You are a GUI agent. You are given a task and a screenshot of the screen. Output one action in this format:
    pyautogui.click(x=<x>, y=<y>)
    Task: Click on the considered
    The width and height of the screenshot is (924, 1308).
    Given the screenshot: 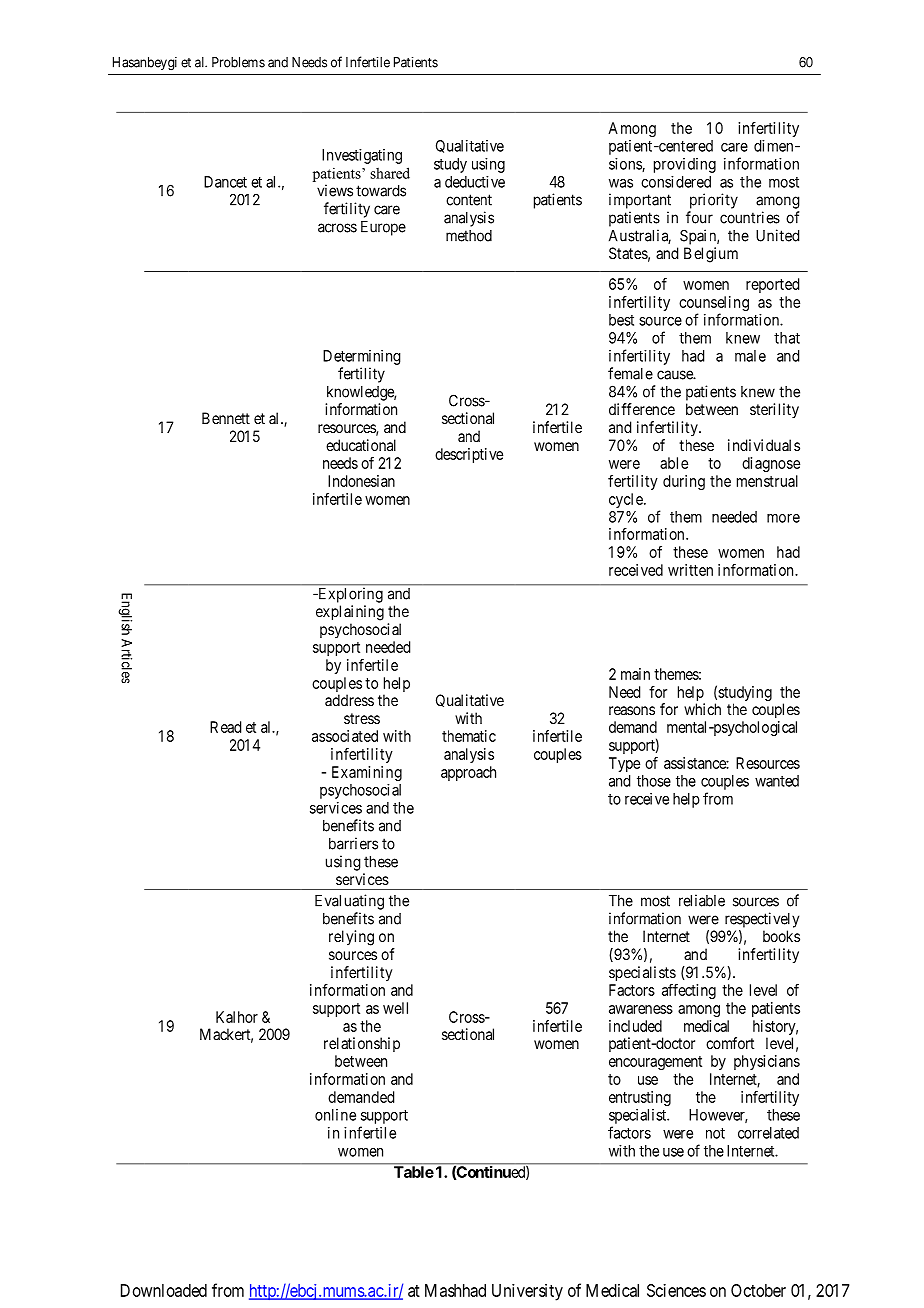 What is the action you would take?
    pyautogui.click(x=676, y=182)
